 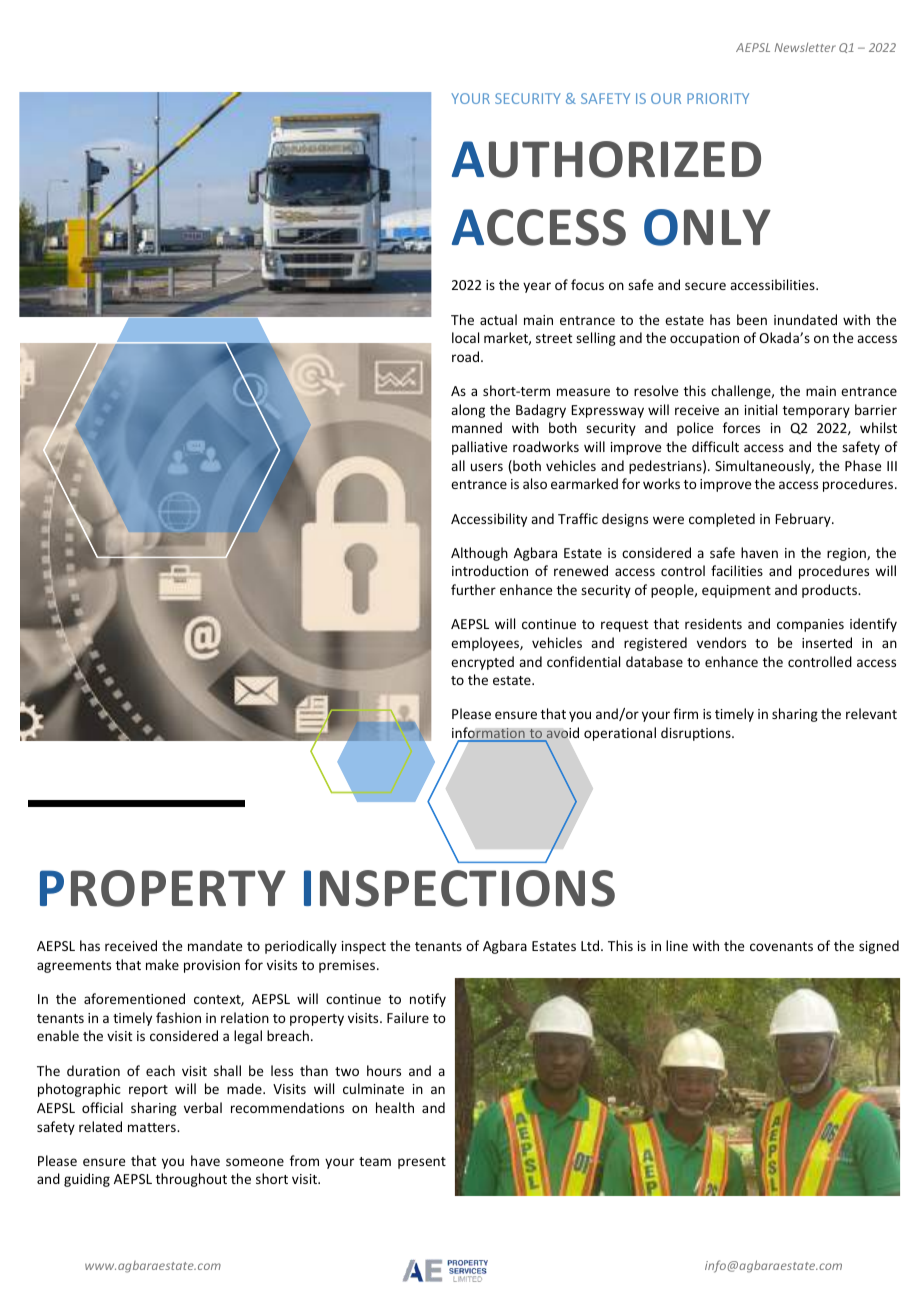 What do you see at coordinates (805, 47) in the image?
I see `Newsletter` at bounding box center [805, 47].
